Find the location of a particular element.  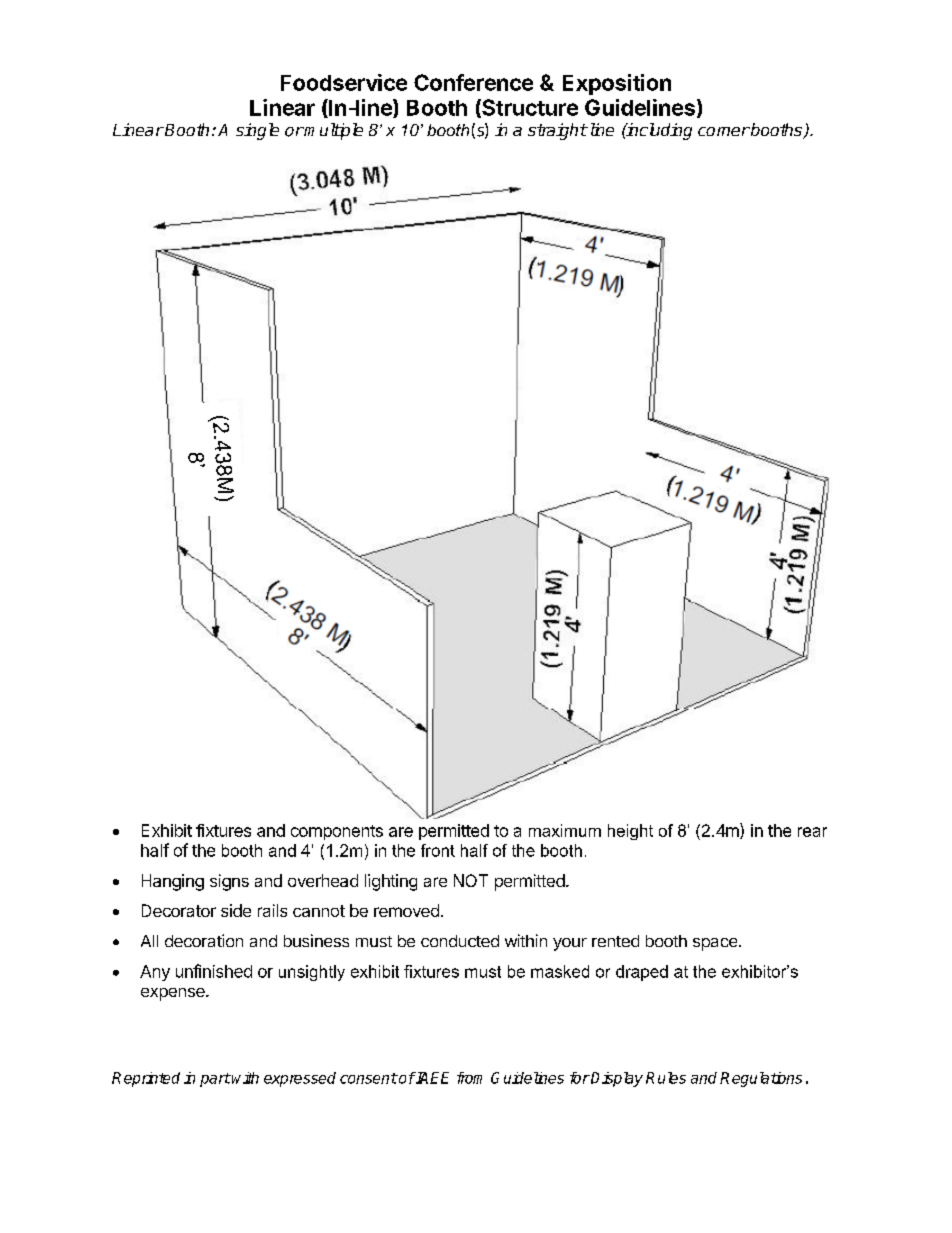

maximum is located at coordinates (565, 830).
